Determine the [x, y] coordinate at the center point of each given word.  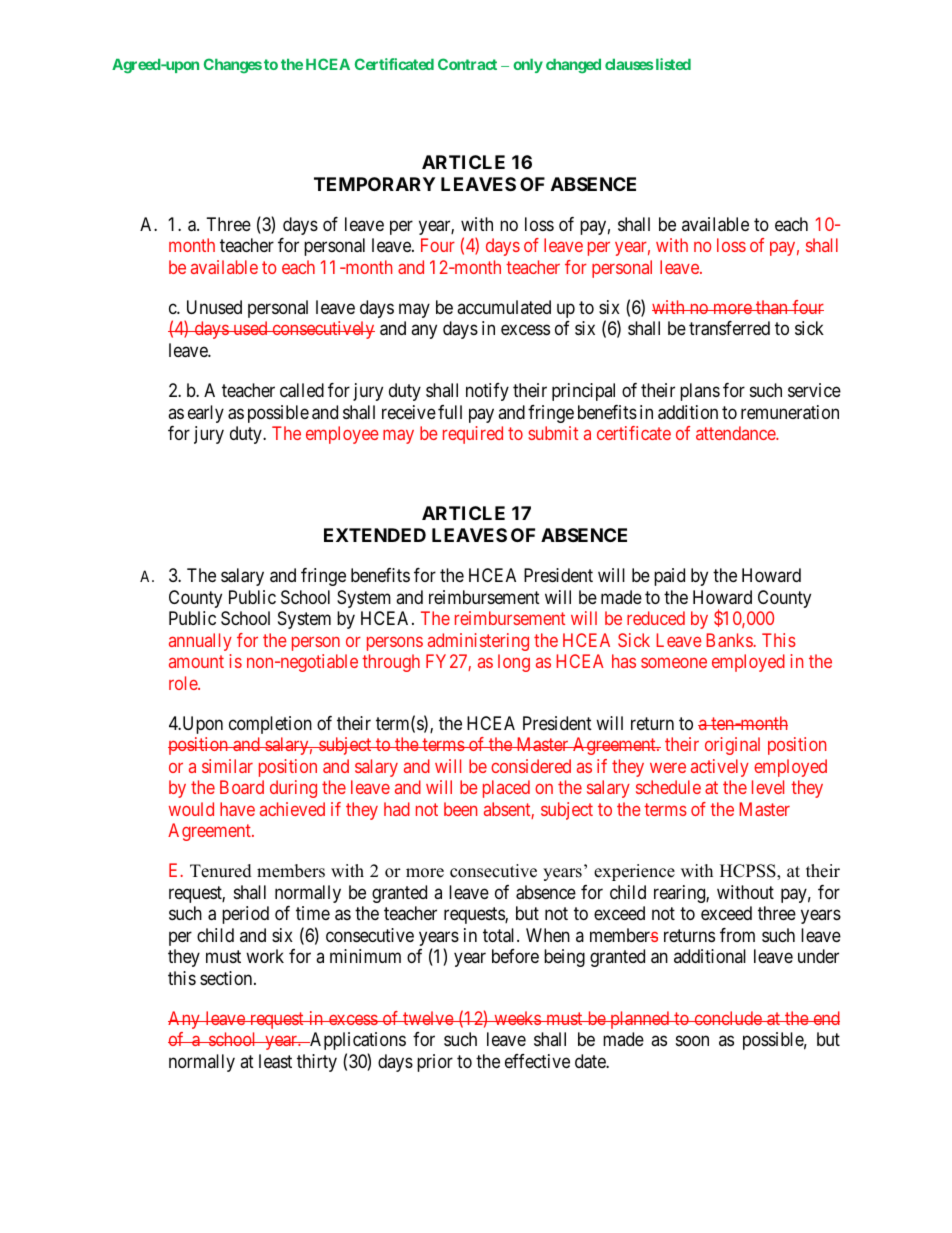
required [473, 435]
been [460, 809]
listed [672, 64]
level [768, 787]
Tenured [221, 871]
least [275, 1061]
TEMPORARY [374, 184]
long [514, 663]
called [302, 390]
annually [200, 642]
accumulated [504, 307]
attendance [736, 433]
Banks [730, 640]
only [528, 66]
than [772, 307]
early [206, 414]
